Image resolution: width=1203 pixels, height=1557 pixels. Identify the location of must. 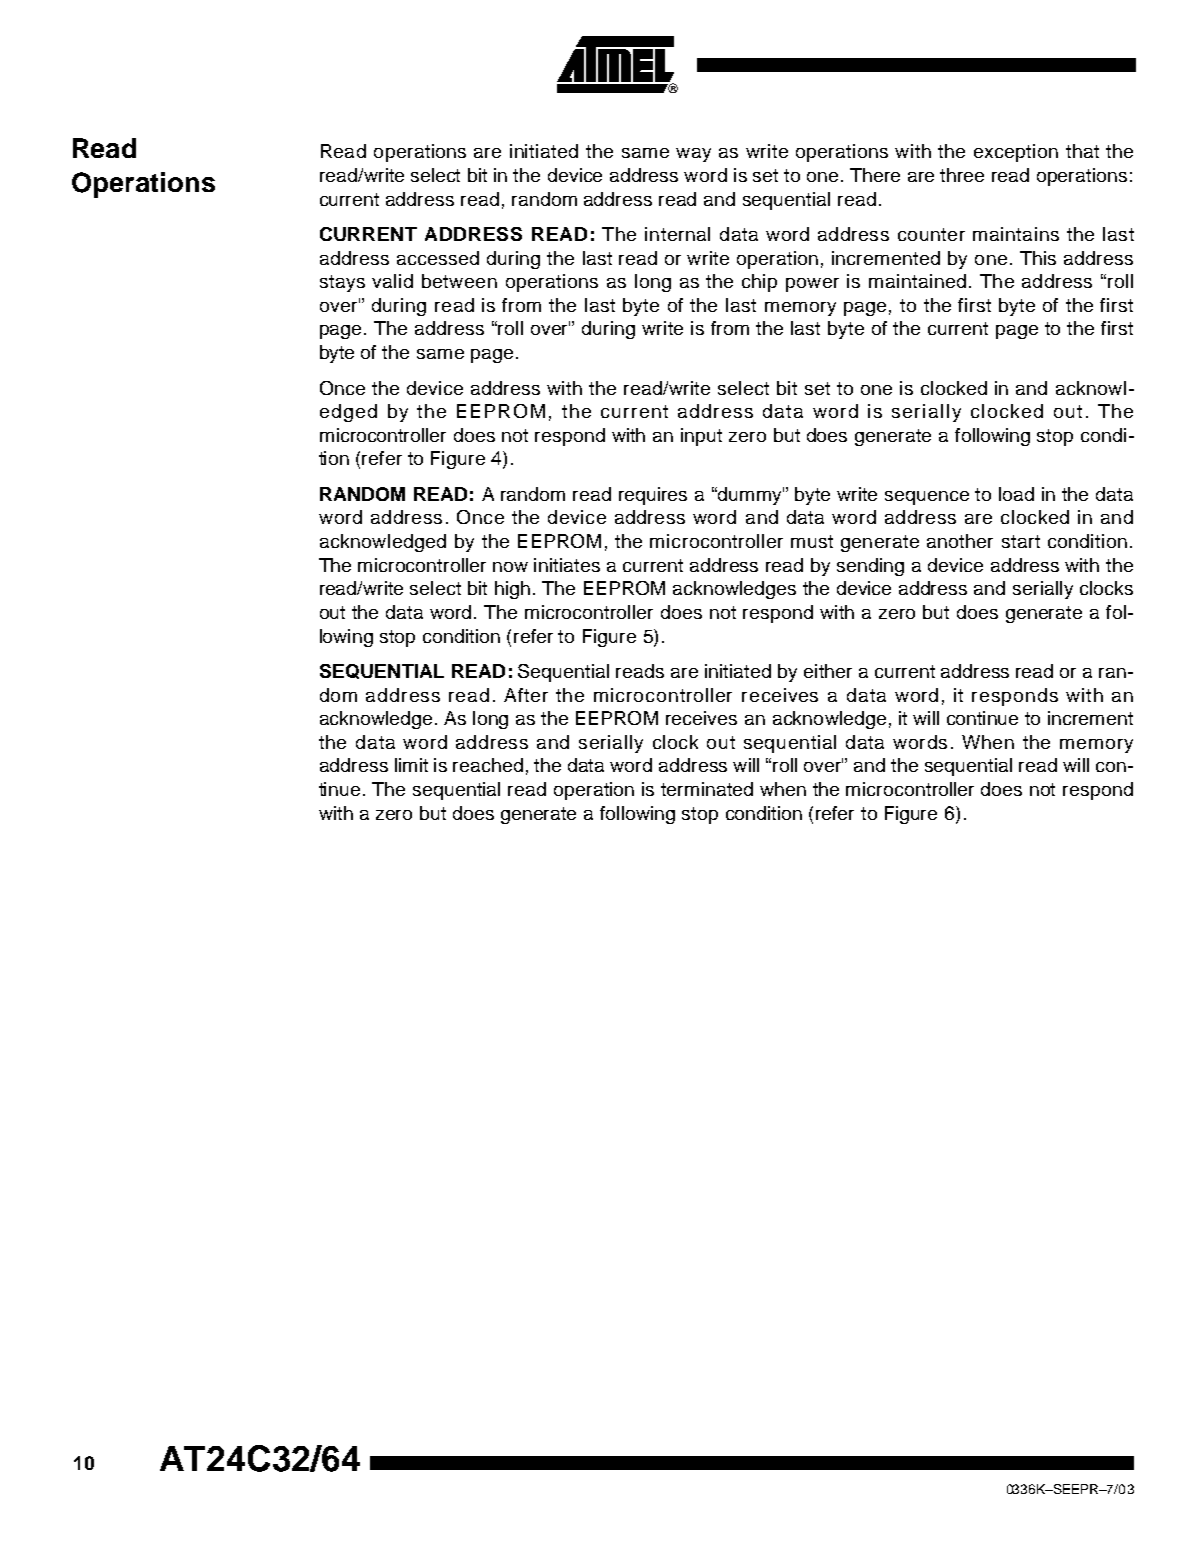
(812, 541).
